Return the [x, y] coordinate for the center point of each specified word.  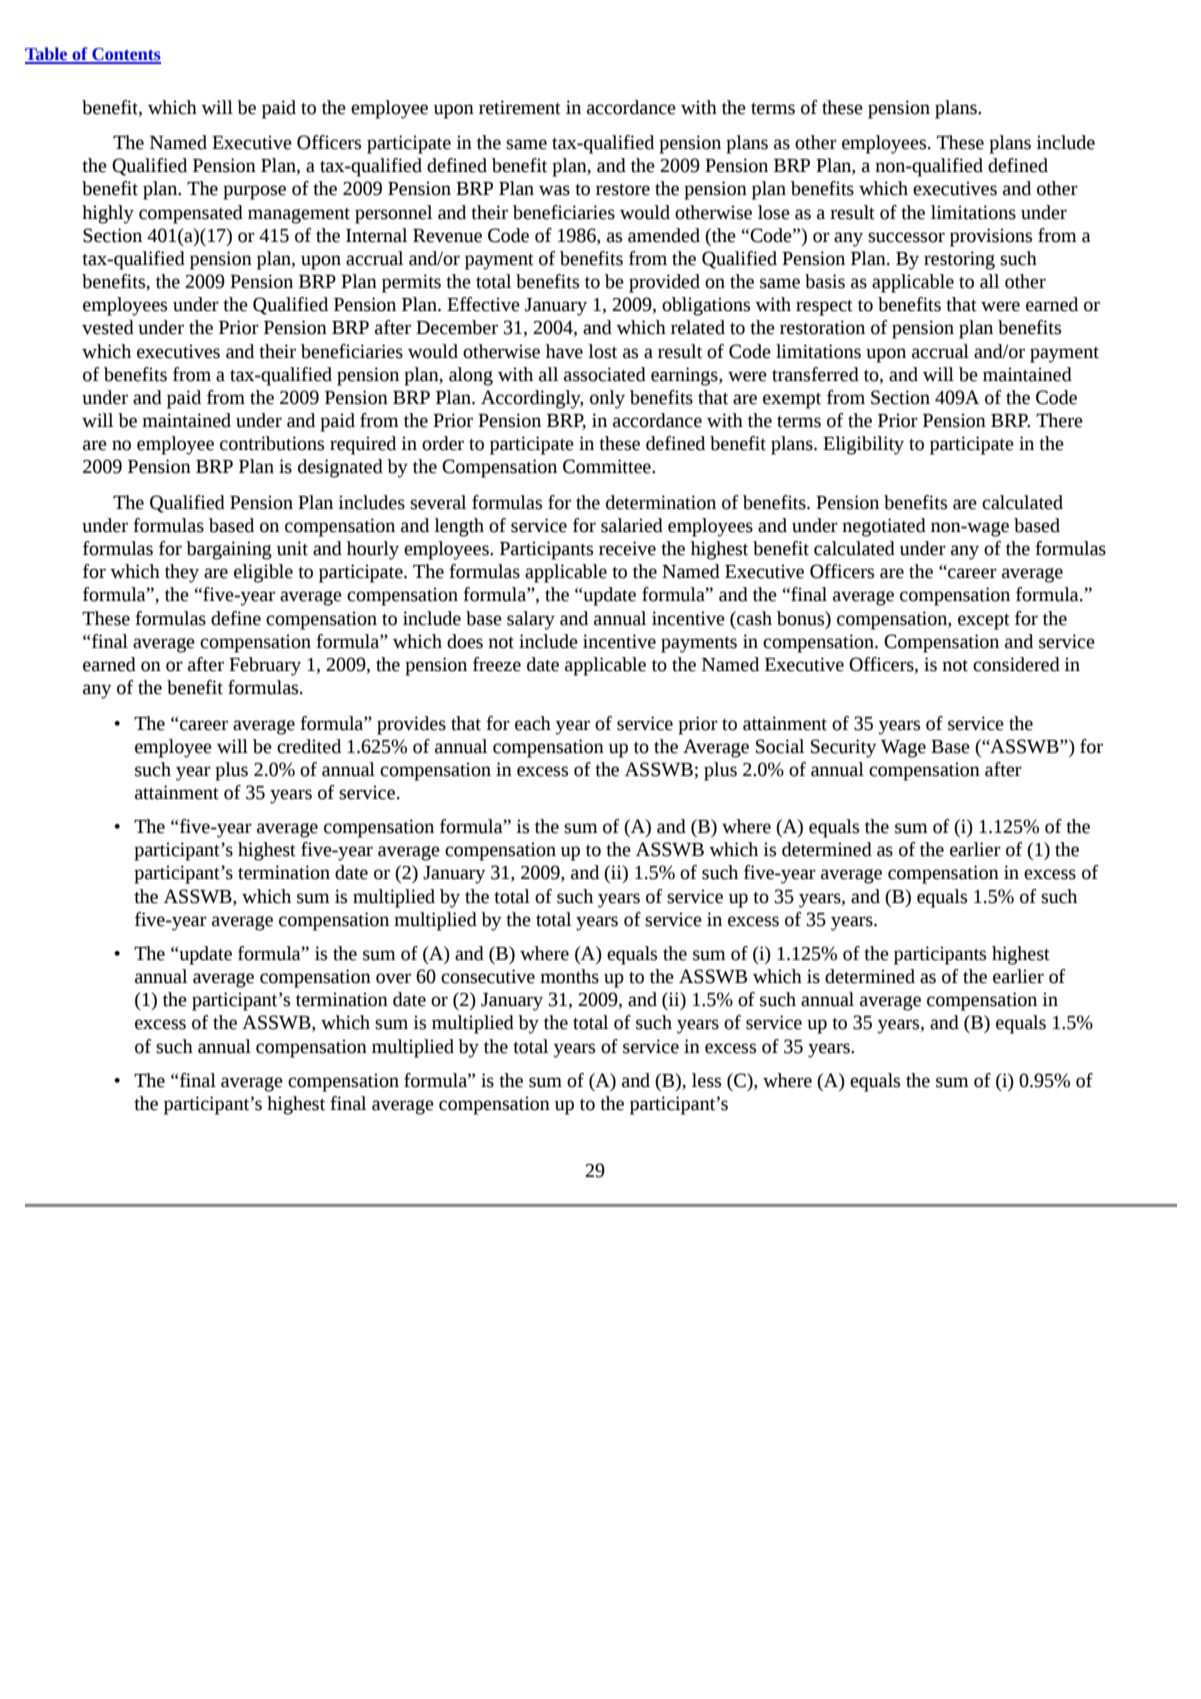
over [393, 978]
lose [774, 212]
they [182, 573]
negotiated [884, 527]
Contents [125, 55]
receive [627, 548]
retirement [520, 107]
